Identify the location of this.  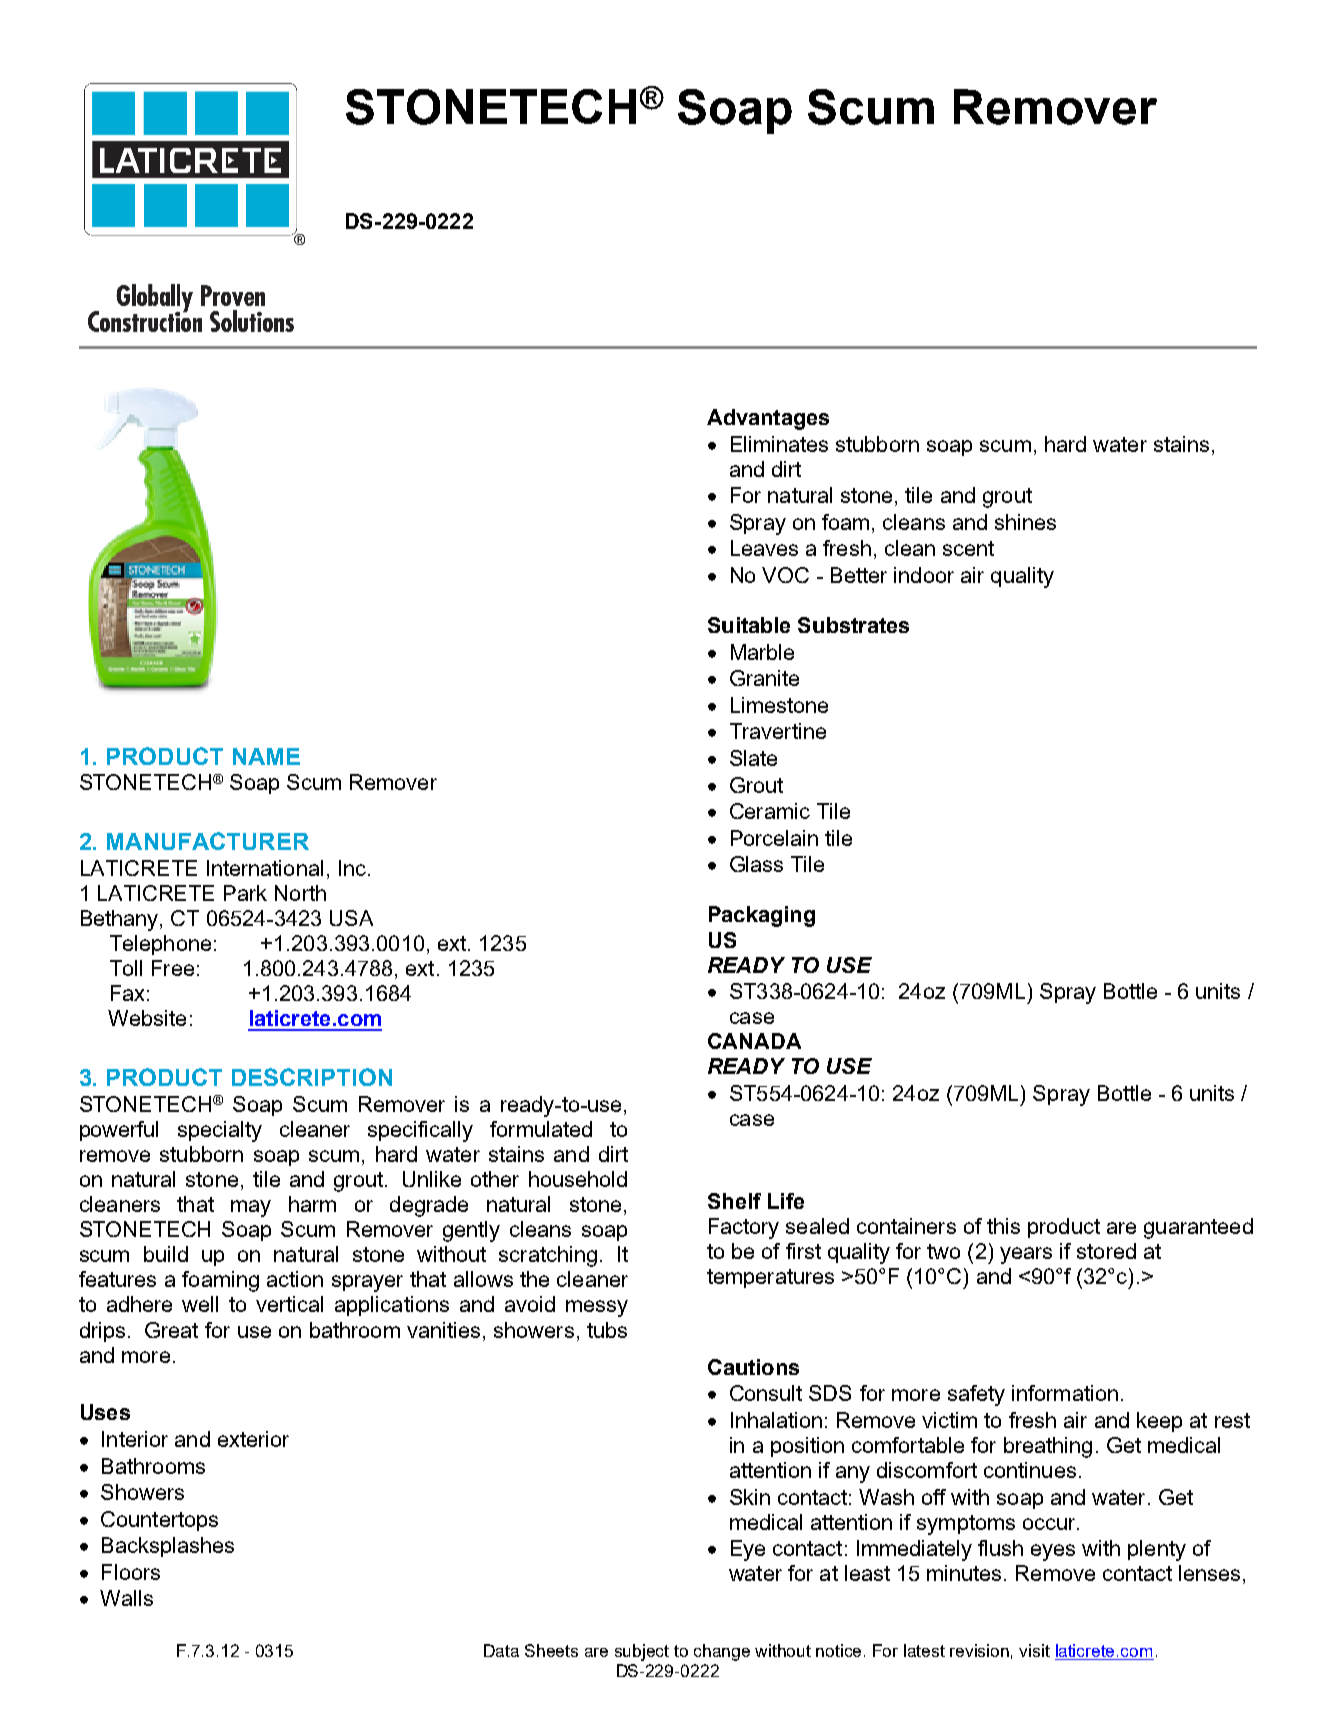
(1003, 1226).
